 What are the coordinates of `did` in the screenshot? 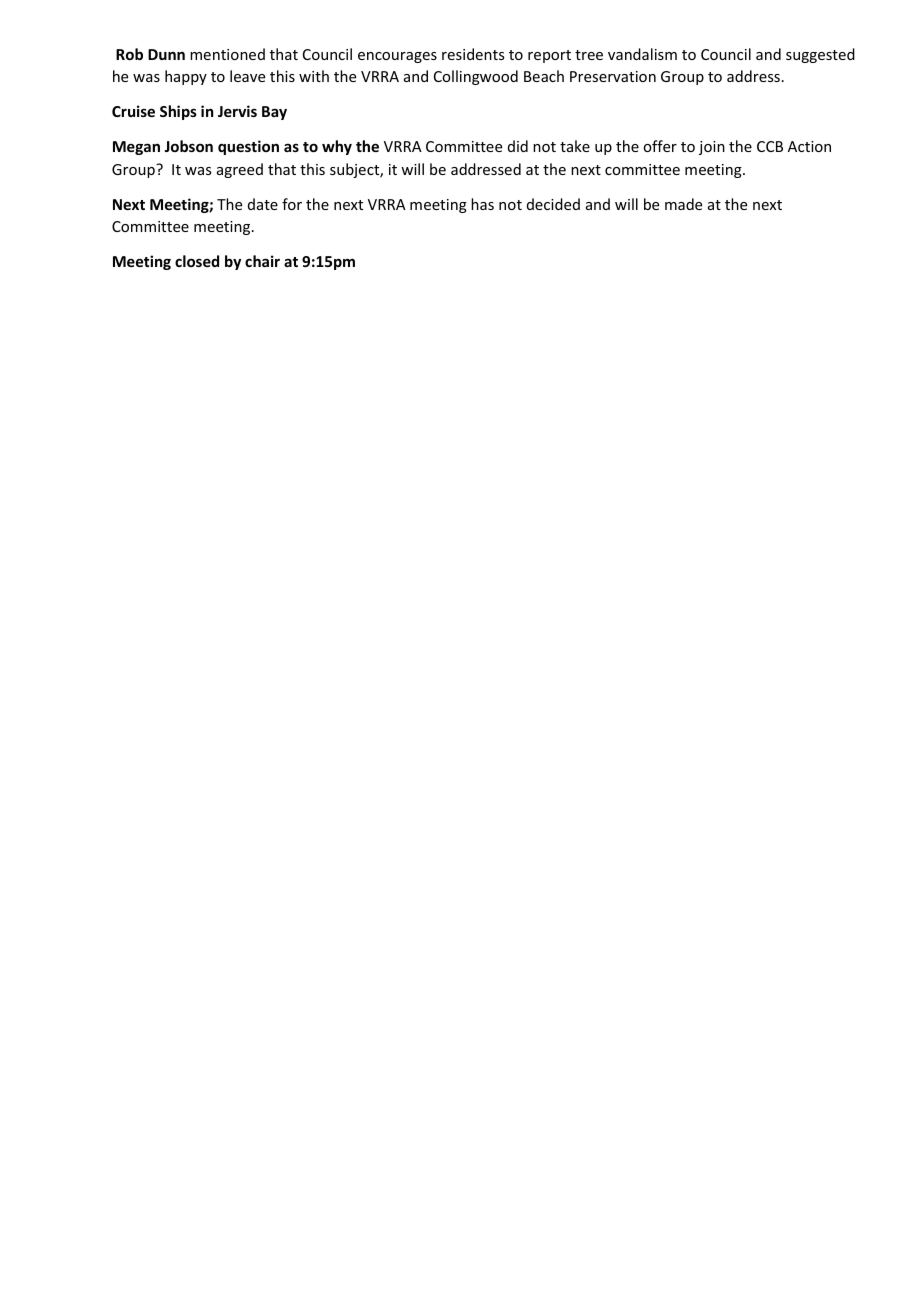 It's located at (518, 146).
